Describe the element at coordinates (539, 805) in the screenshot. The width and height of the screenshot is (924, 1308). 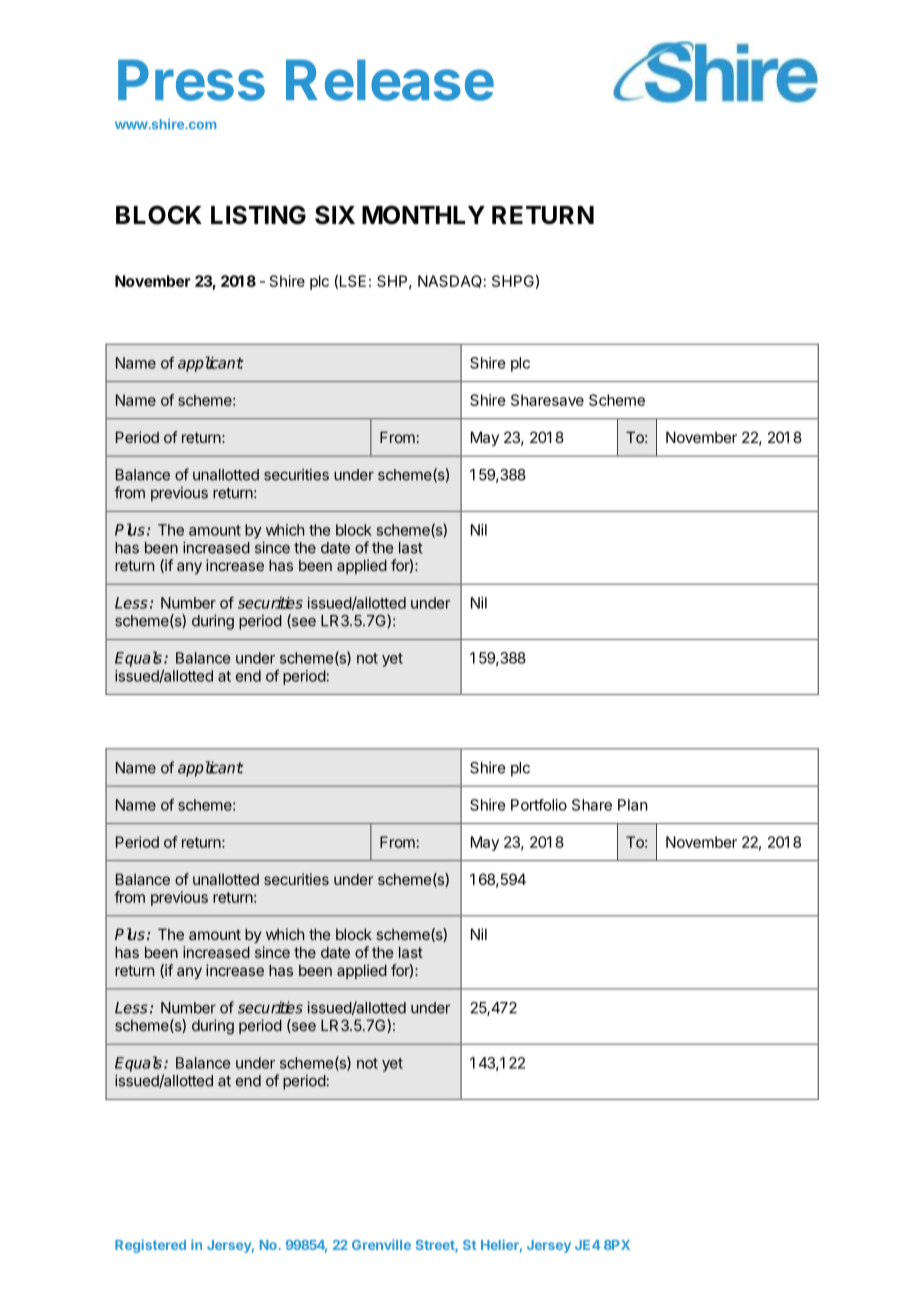
I see `Portfolio` at that location.
